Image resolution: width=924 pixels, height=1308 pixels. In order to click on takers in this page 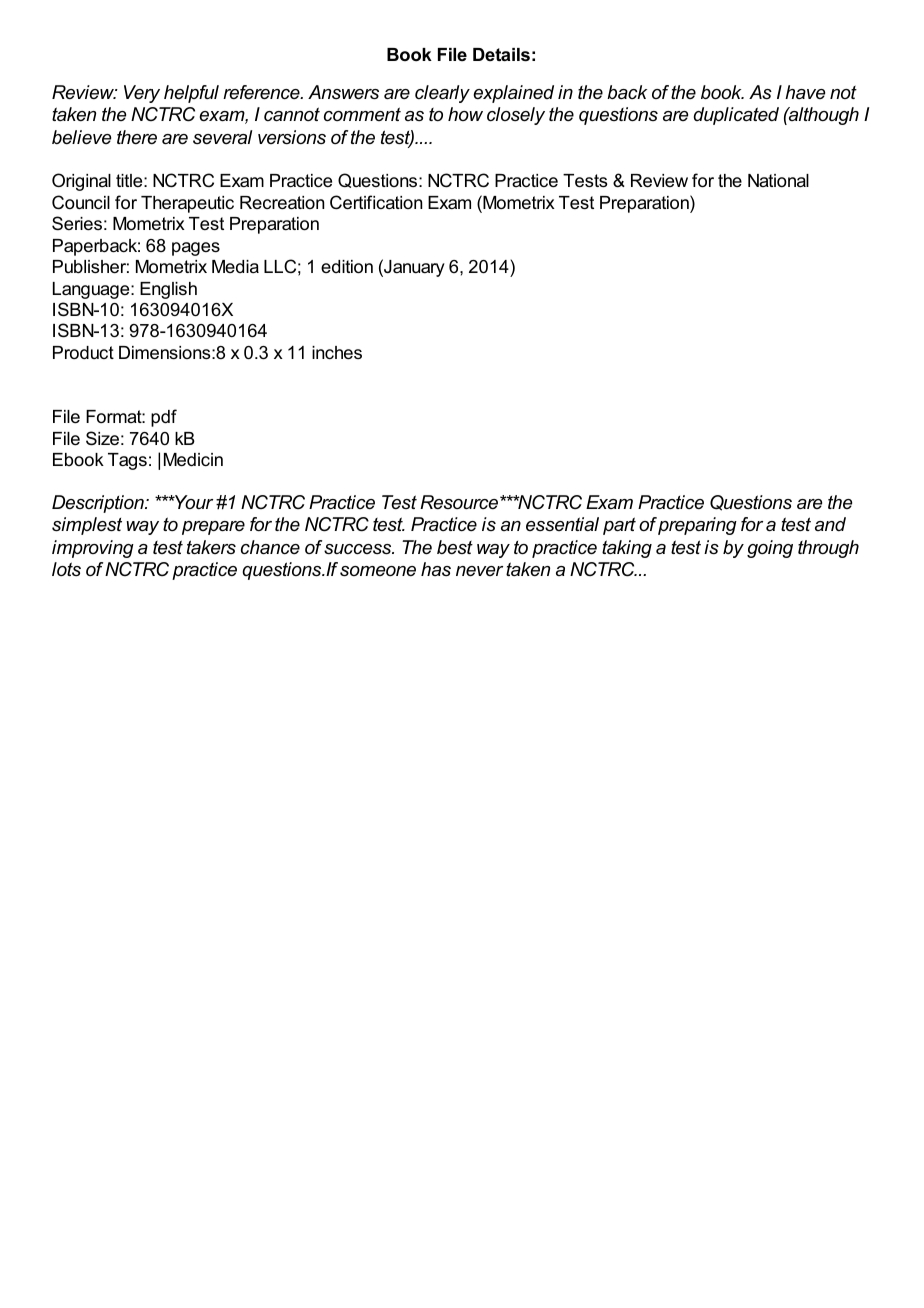, I will do `click(211, 547)`.
